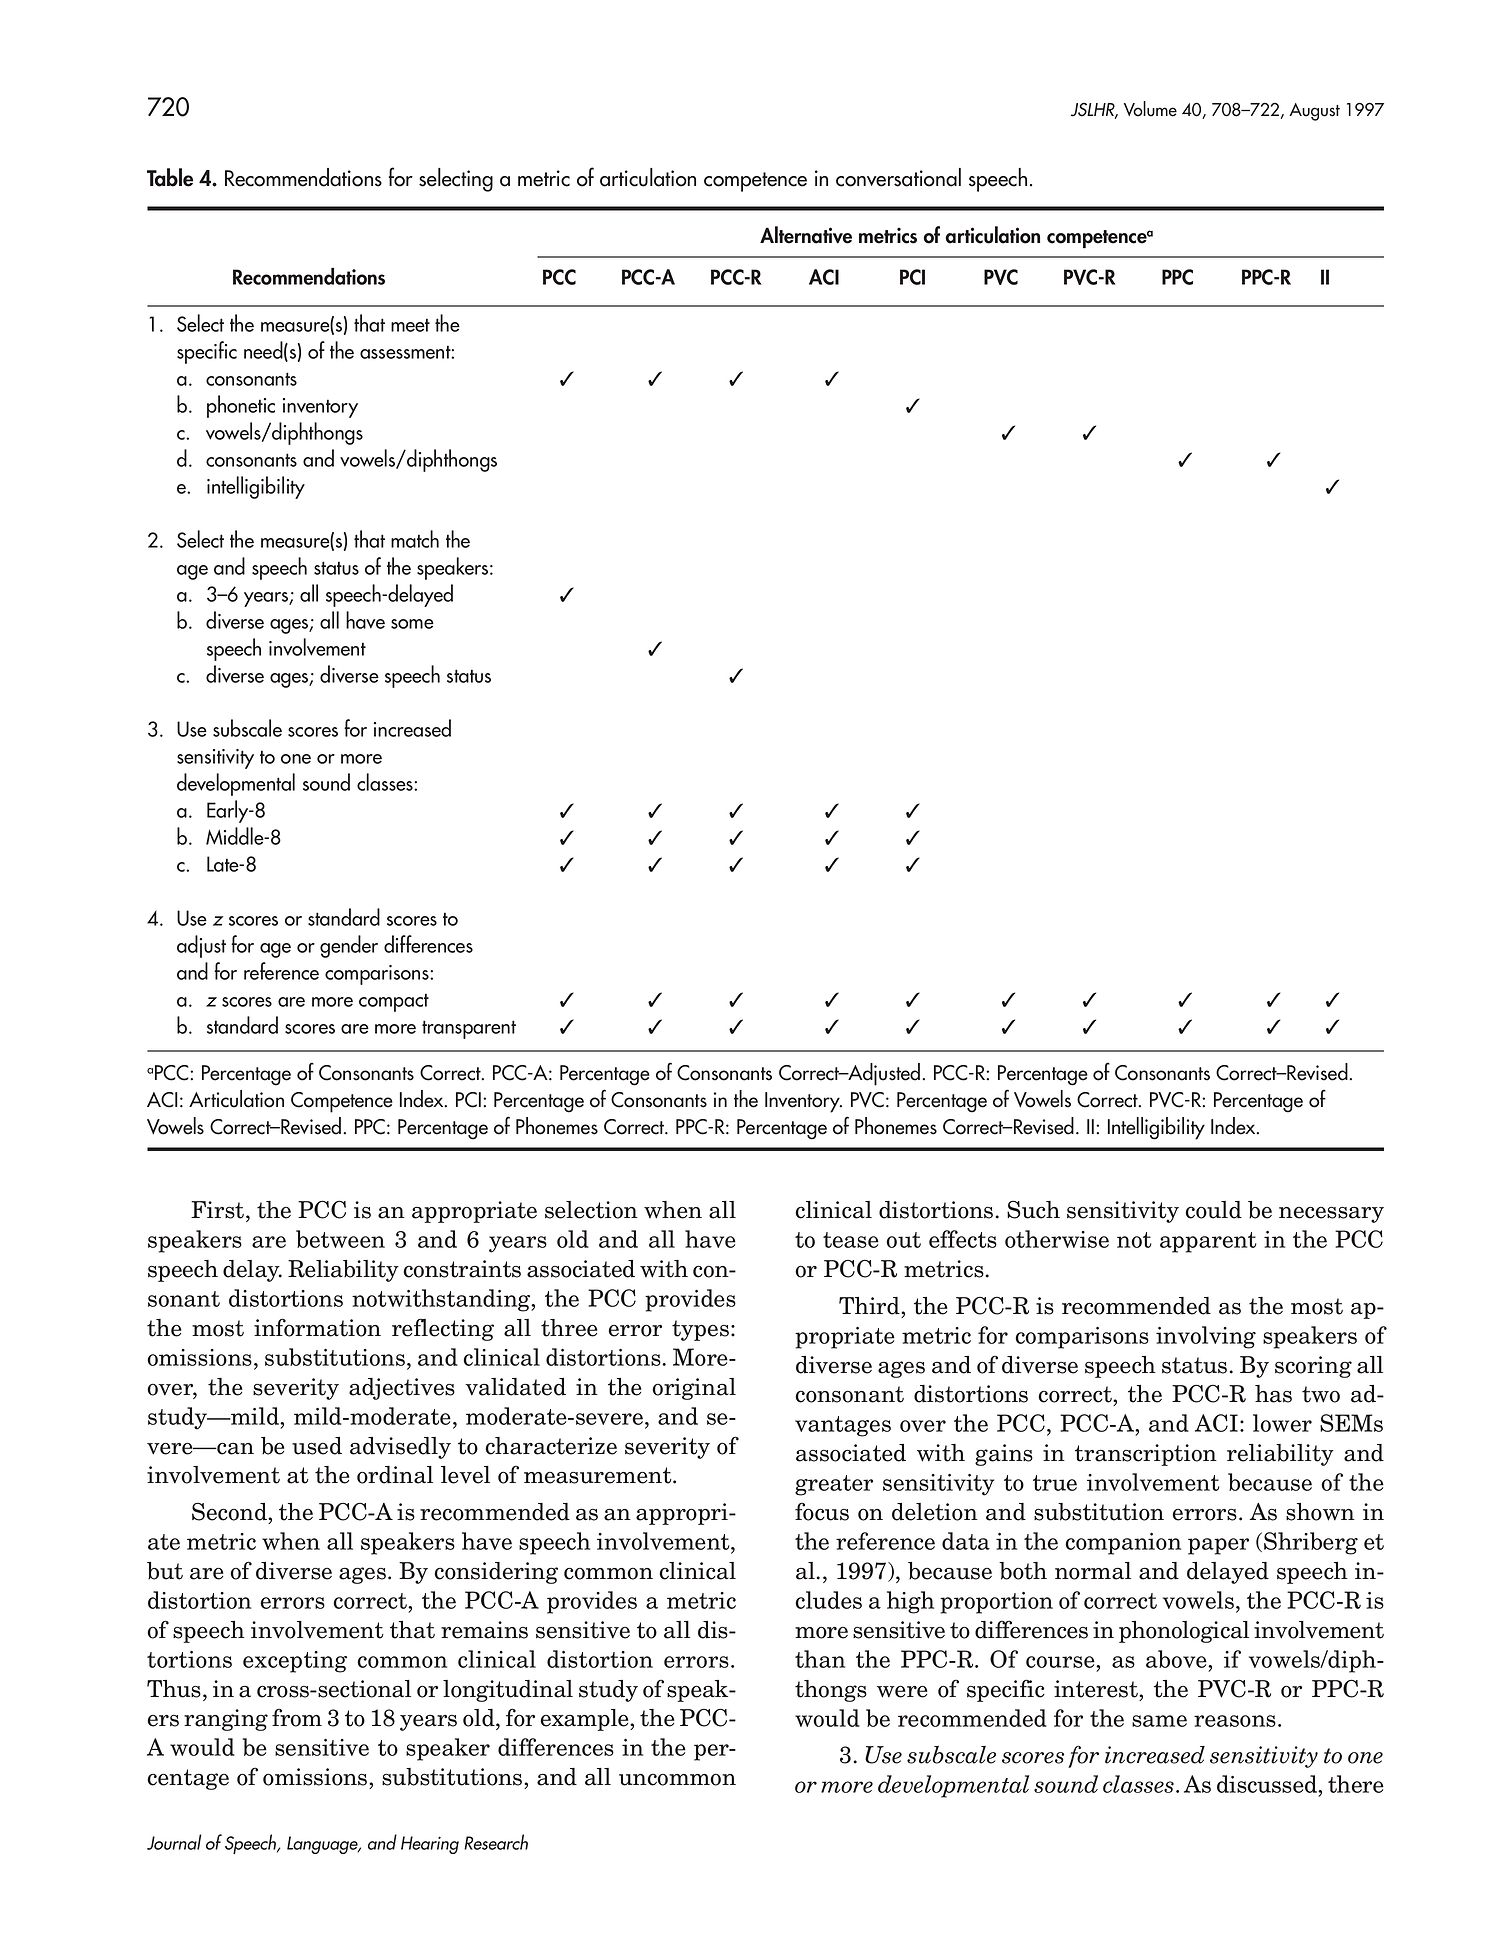 This document has height=1944, width=1502. Describe the element at coordinates (1213, 1210) in the document. I see `could` at that location.
